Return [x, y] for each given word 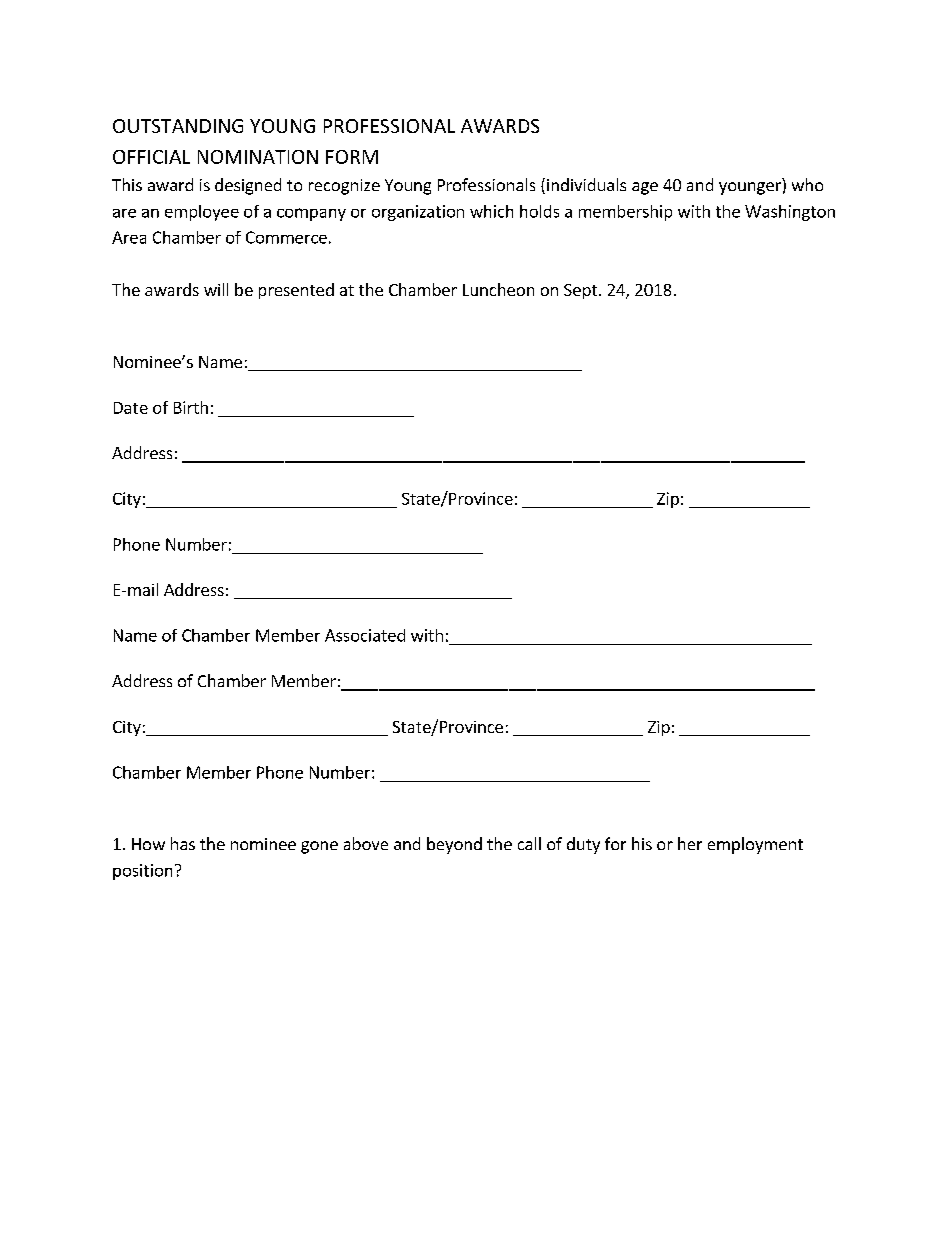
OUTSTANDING [178, 126]
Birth [191, 407]
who [807, 184]
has [183, 843]
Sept [580, 291]
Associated [365, 635]
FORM [352, 157]
